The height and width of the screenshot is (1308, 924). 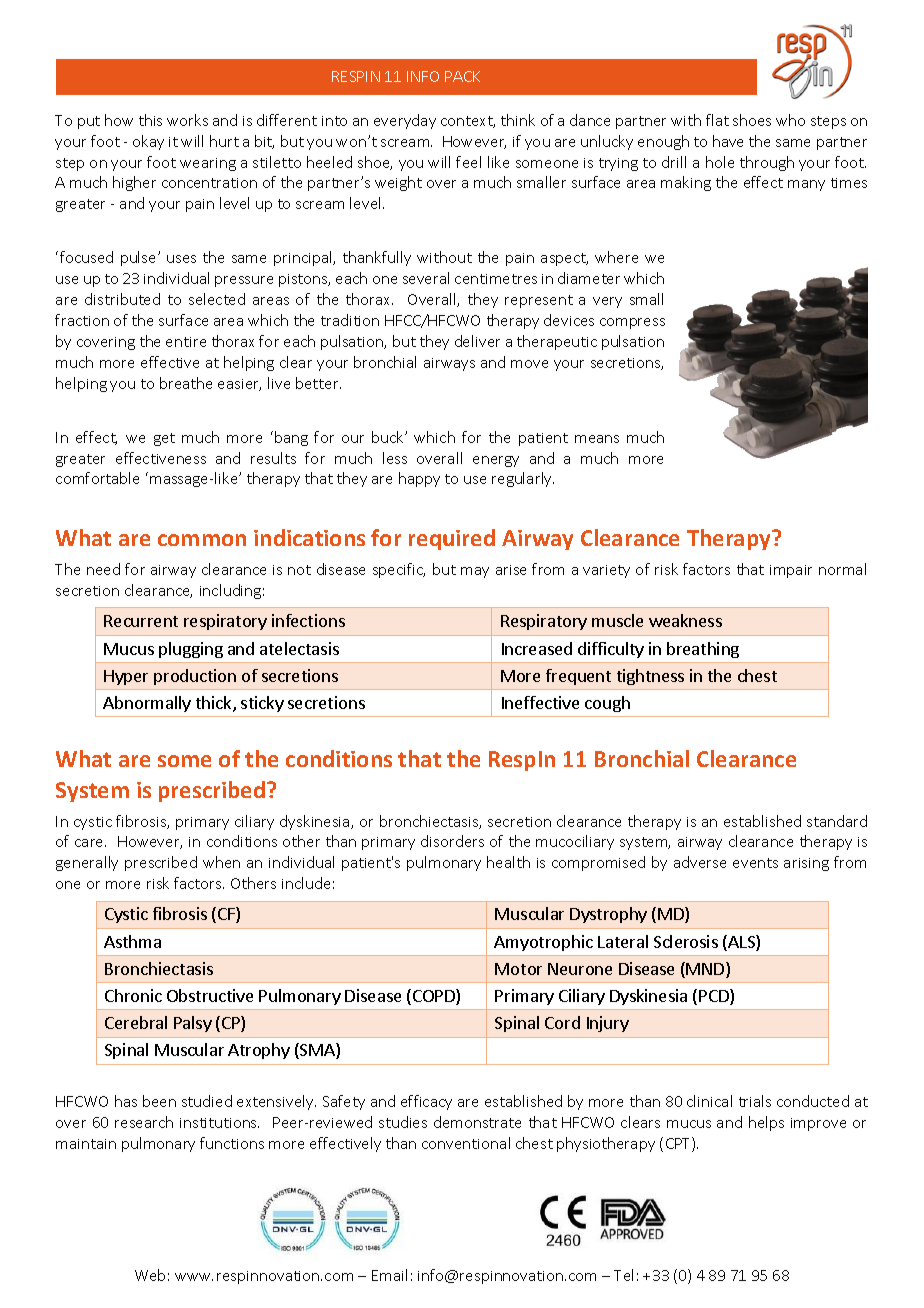 What do you see at coordinates (452, 841) in the screenshot?
I see `disorders` at bounding box center [452, 841].
